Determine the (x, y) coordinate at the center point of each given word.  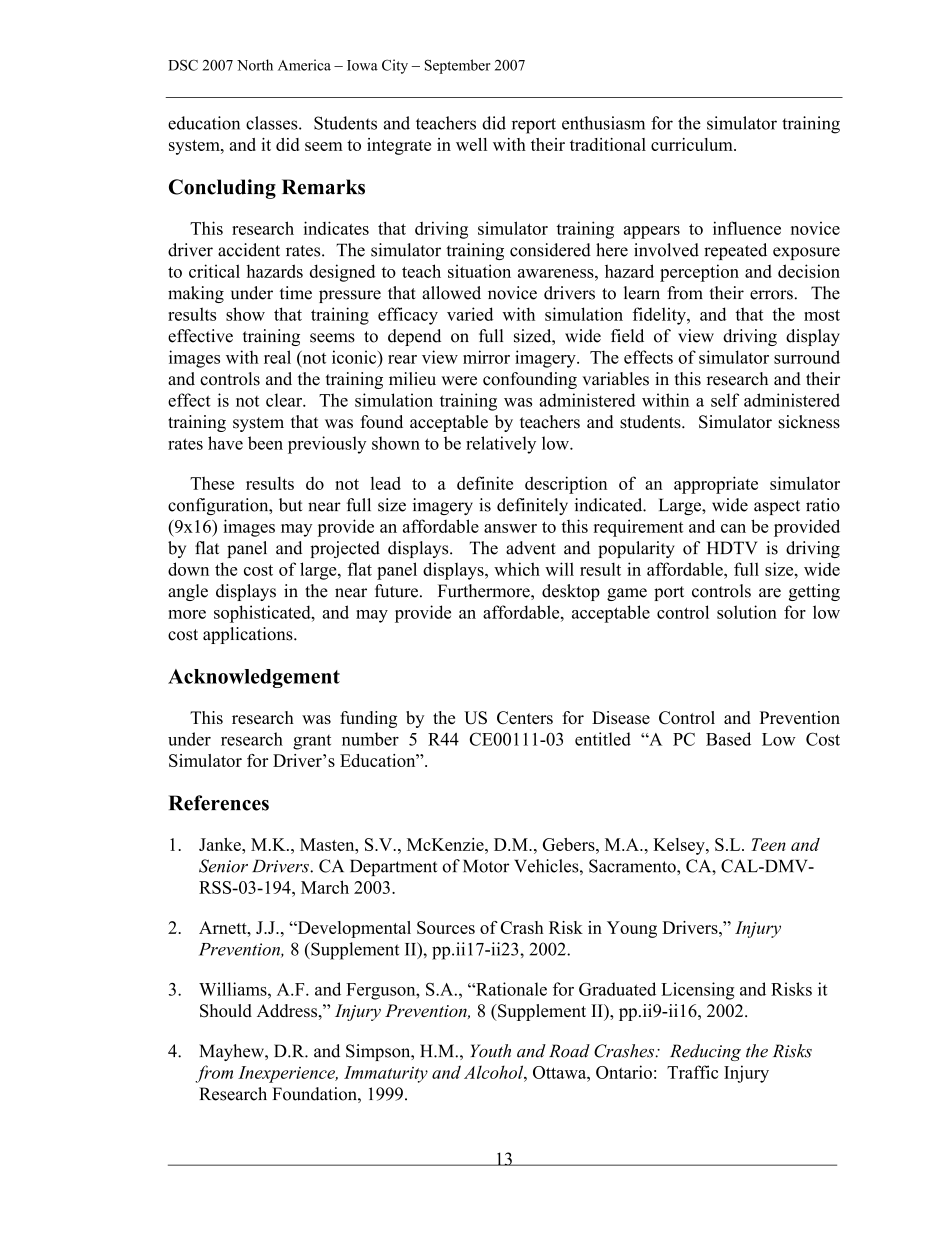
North (255, 65)
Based (728, 739)
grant (312, 742)
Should (226, 1011)
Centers (525, 717)
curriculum (693, 144)
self (725, 400)
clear (285, 400)
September (458, 66)
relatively (501, 445)
